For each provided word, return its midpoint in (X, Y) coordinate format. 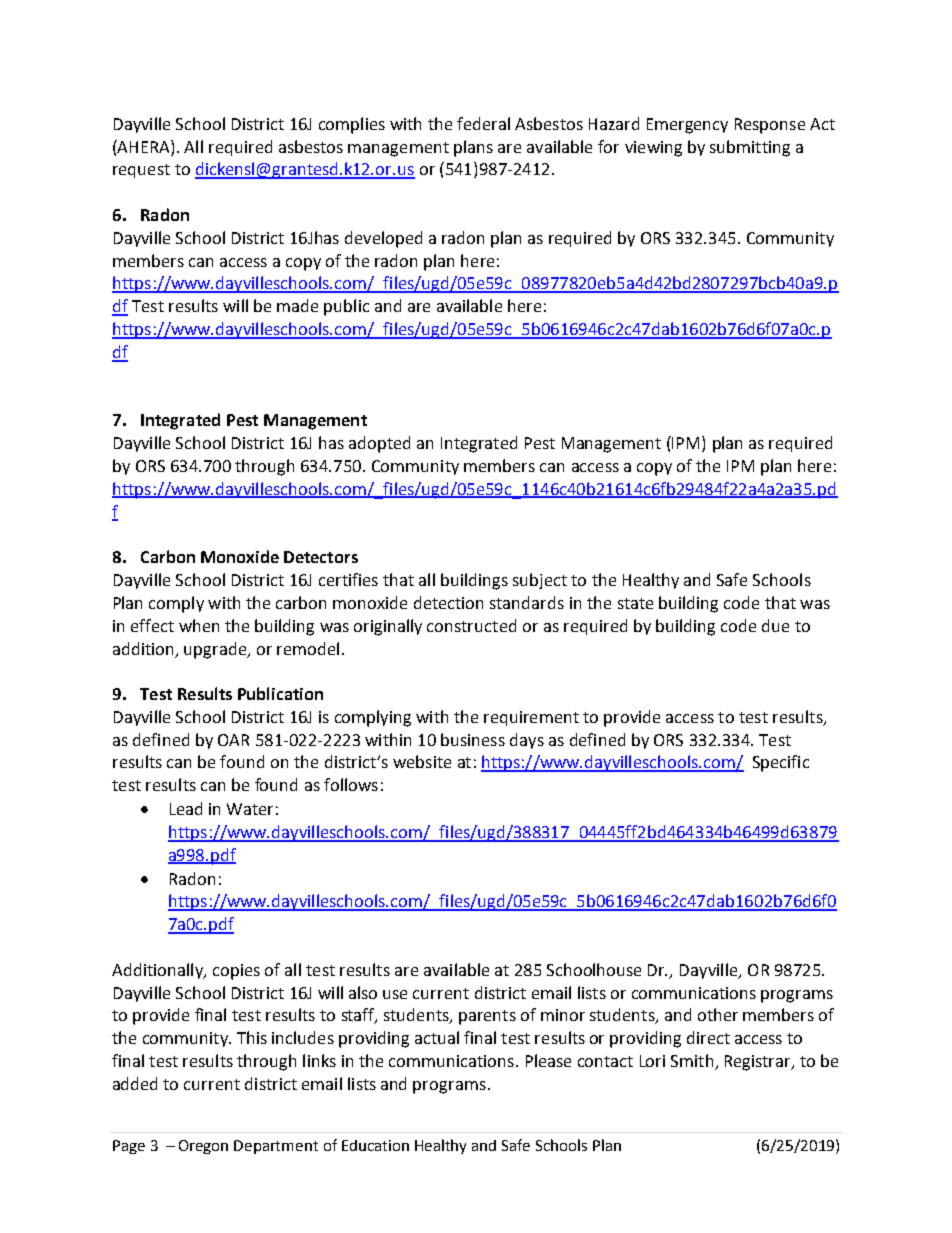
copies (236, 972)
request (141, 171)
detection (448, 602)
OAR (233, 740)
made (297, 305)
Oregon (203, 1147)
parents (487, 1017)
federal (483, 123)
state (635, 603)
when (199, 625)
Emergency (687, 126)
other (718, 1014)
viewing (653, 149)
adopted (379, 444)
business (473, 739)
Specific (781, 763)
